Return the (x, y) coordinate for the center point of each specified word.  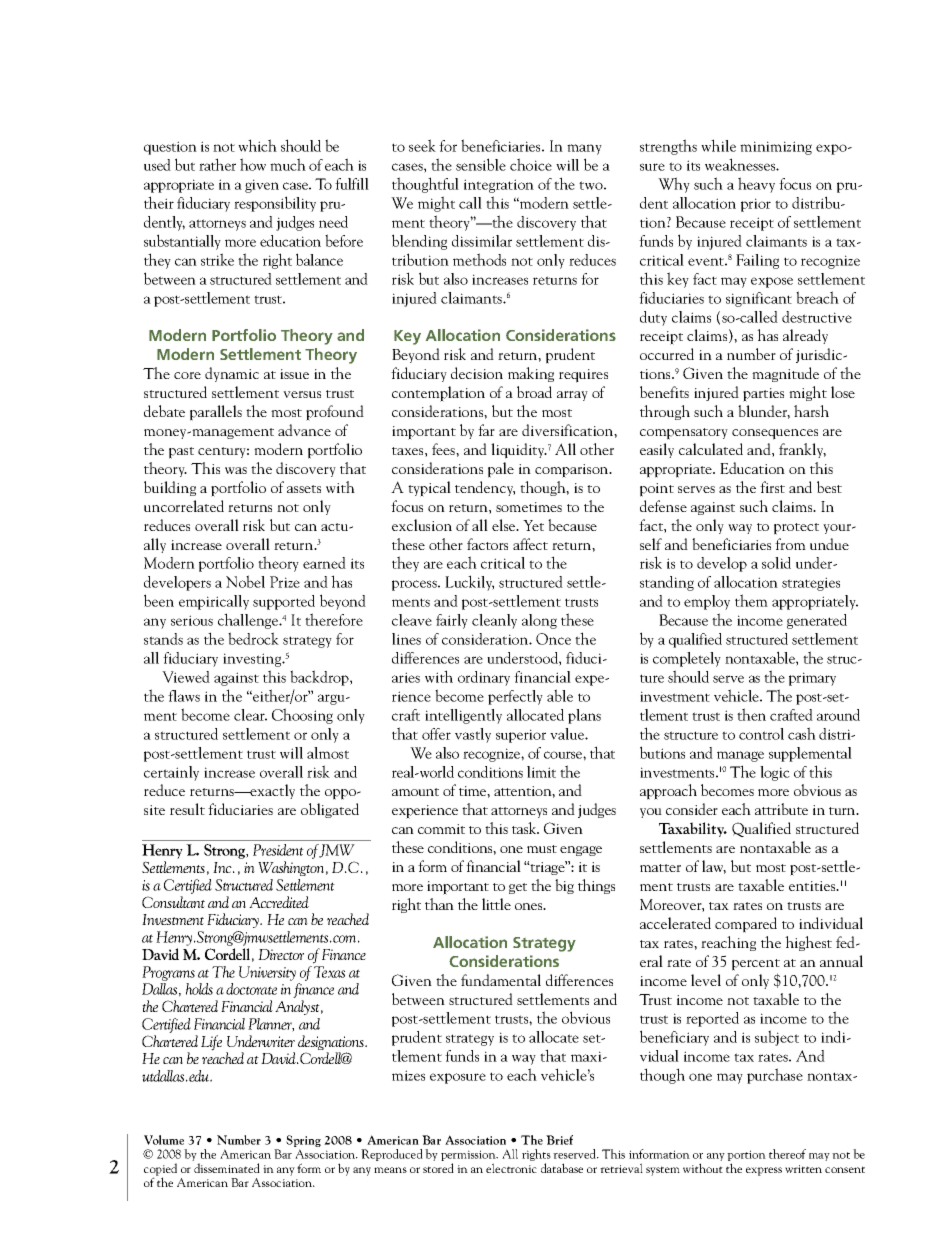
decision (477, 373)
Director (281, 954)
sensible (481, 164)
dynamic (232, 374)
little (496, 904)
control (761, 734)
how (253, 164)
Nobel (245, 581)
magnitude (785, 374)
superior (521, 736)
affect (530, 544)
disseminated (227, 1168)
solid (776, 563)
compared (746, 925)
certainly (171, 773)
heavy (756, 185)
